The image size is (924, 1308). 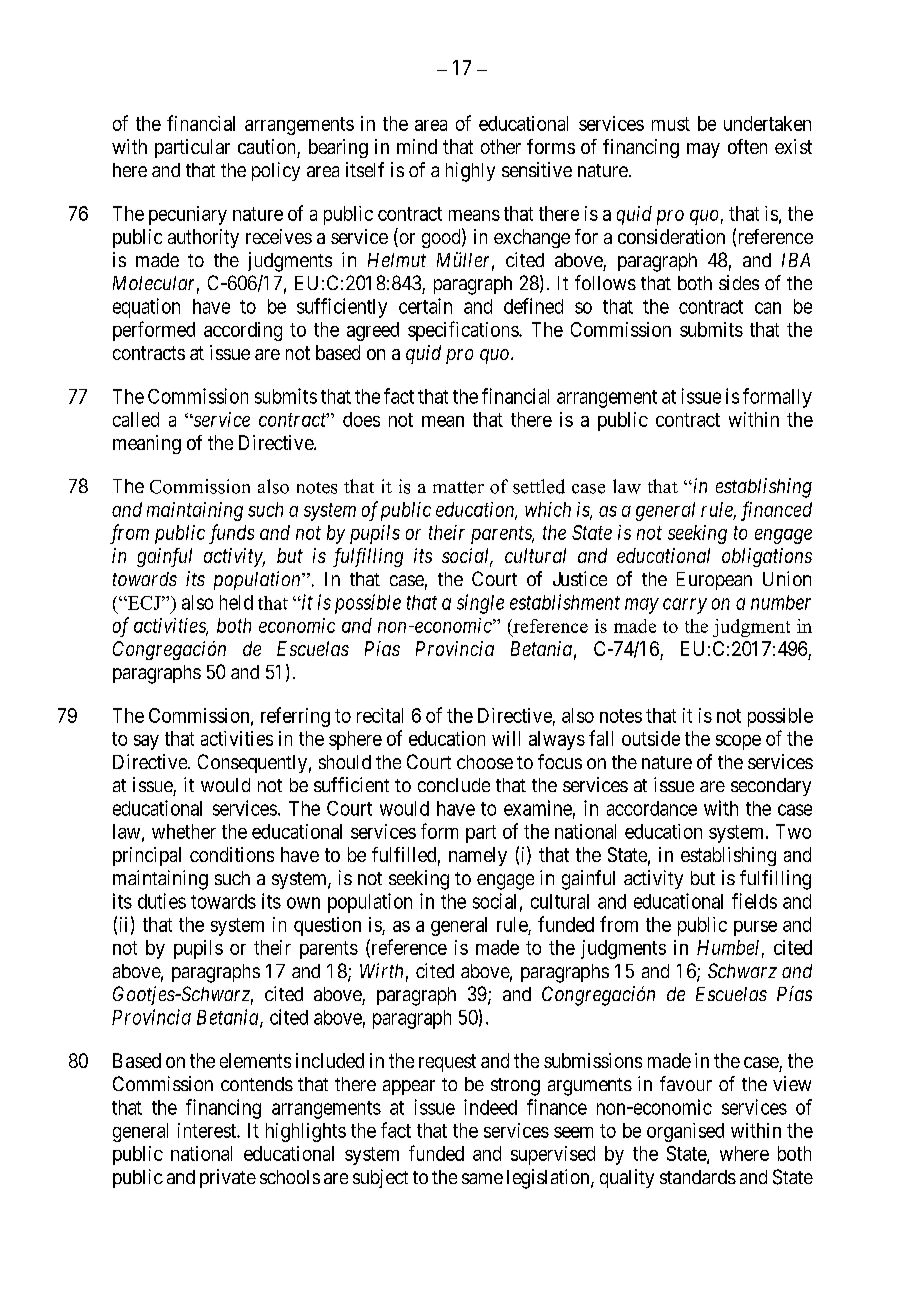 What do you see at coordinates (464, 331) in the page?
I see `specifications` at bounding box center [464, 331].
